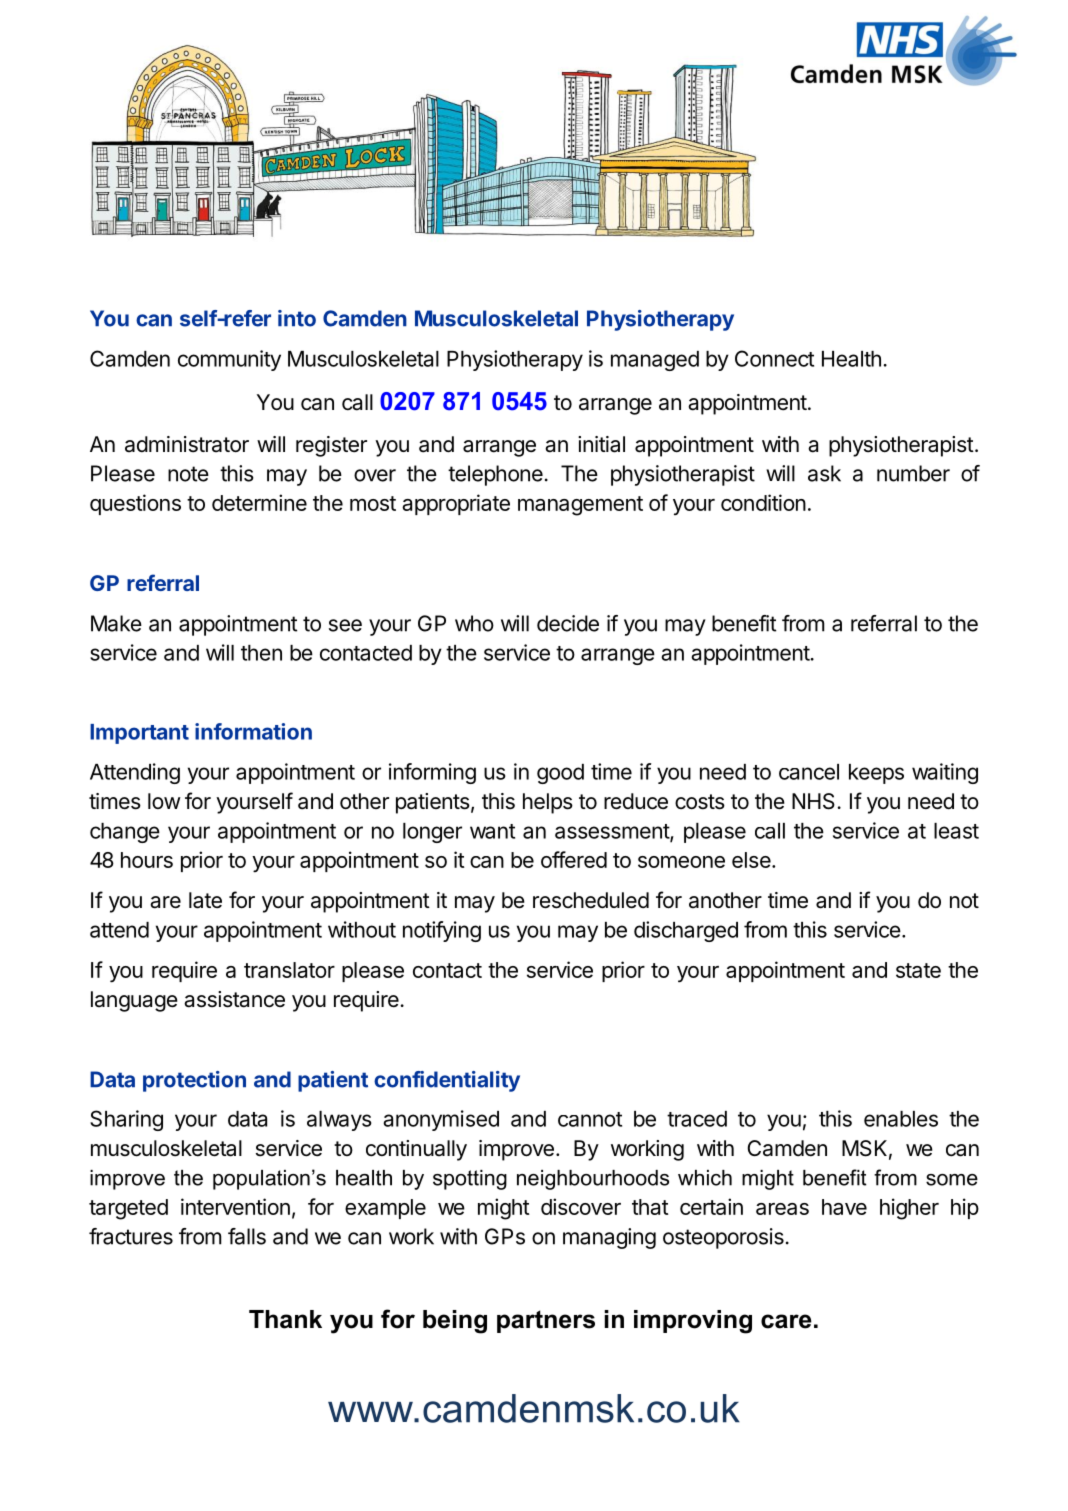  Describe the element at coordinates (774, 358) in the page. I see `Connect` at that location.
